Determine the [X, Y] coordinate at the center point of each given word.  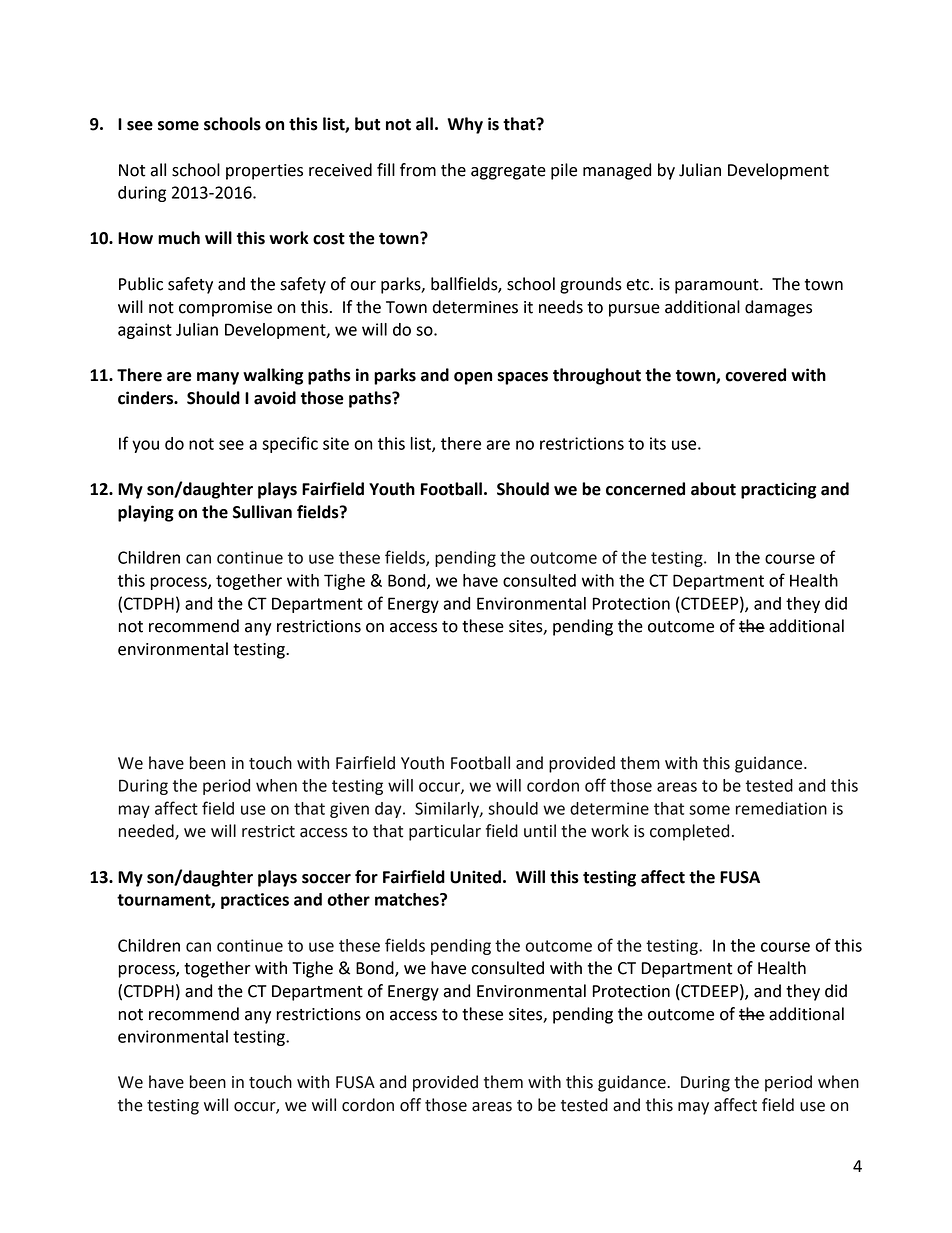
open [473, 378]
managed [617, 171]
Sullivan [262, 512]
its [658, 443]
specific [290, 444]
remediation [781, 808]
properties [264, 172]
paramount [718, 286]
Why [465, 125]
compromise [225, 309]
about [713, 489]
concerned [645, 489]
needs [561, 307]
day [389, 810]
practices [255, 901]
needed [147, 832]
